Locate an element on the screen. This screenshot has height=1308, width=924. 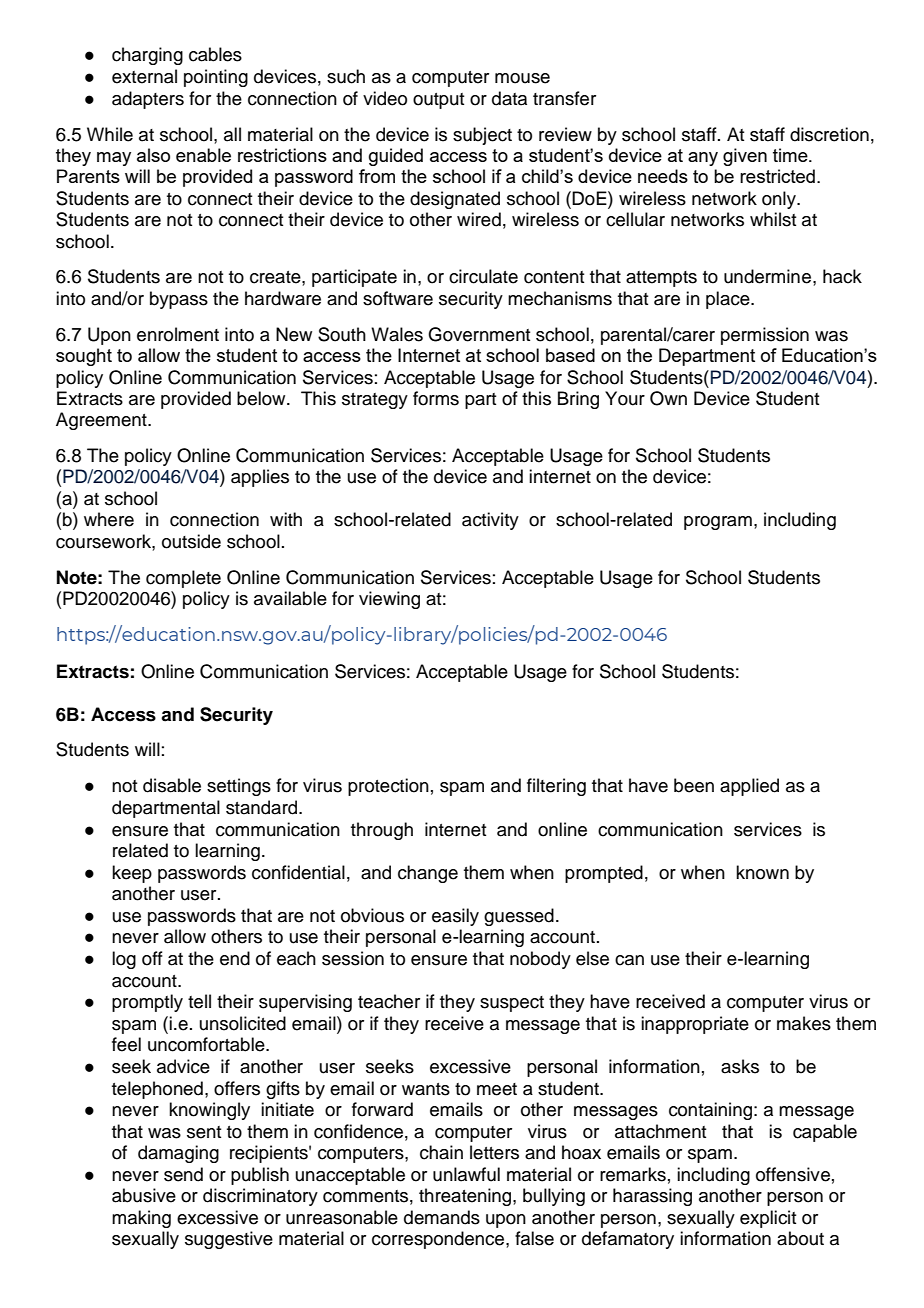
given is located at coordinates (745, 157).
